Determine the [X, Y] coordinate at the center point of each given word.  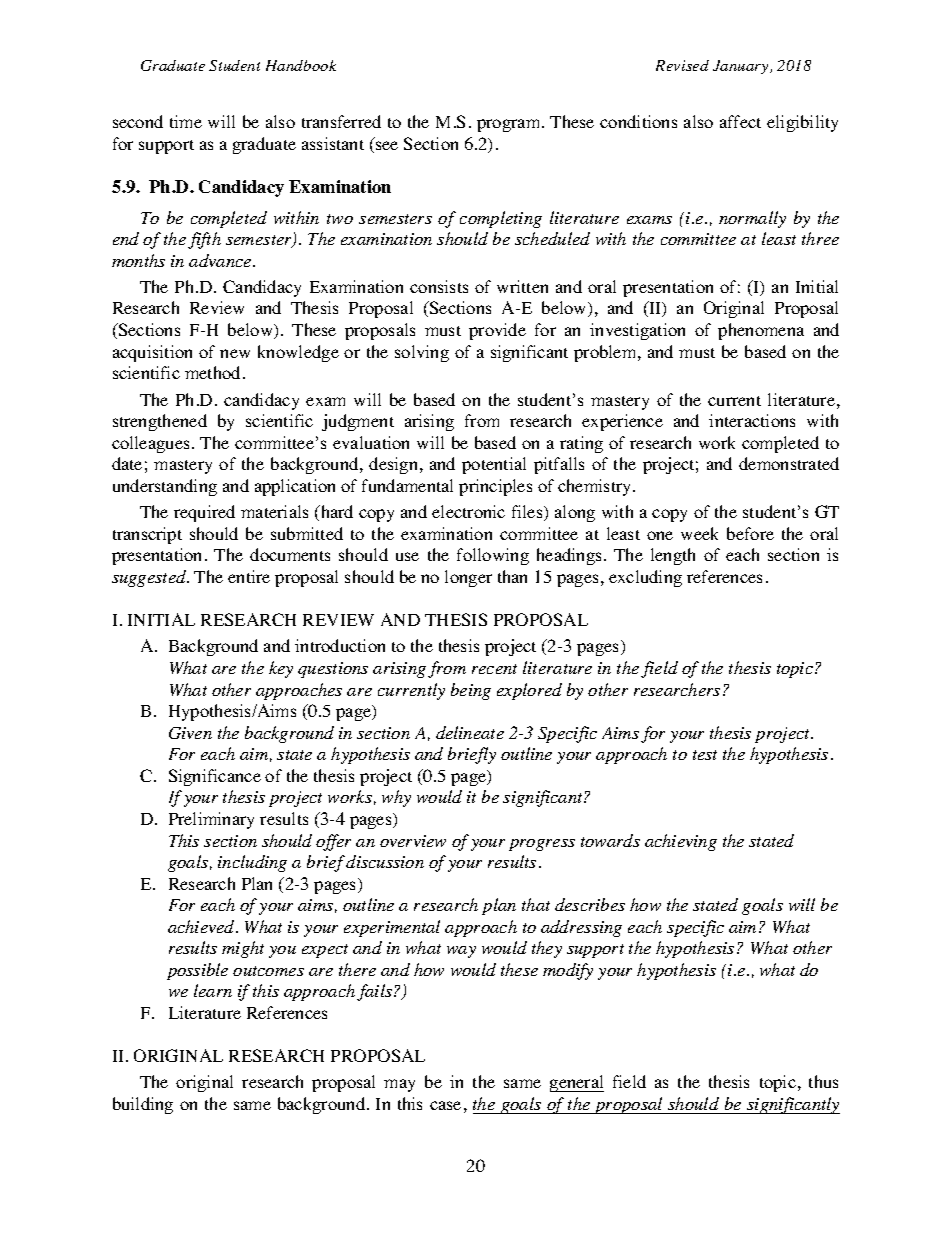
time [186, 121]
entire [249, 576]
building [143, 1105]
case [445, 1105]
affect [740, 121]
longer [468, 578]
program [510, 125]
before [750, 533]
